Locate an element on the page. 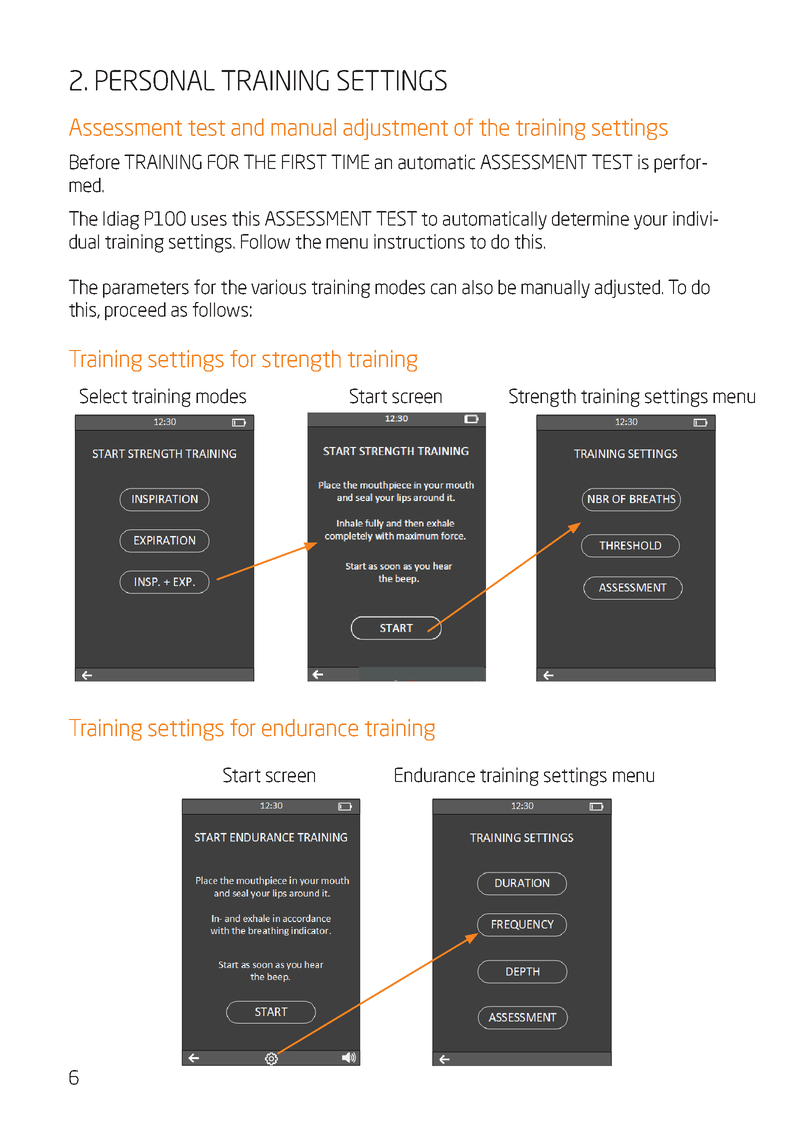  proceed is located at coordinates (135, 311).
